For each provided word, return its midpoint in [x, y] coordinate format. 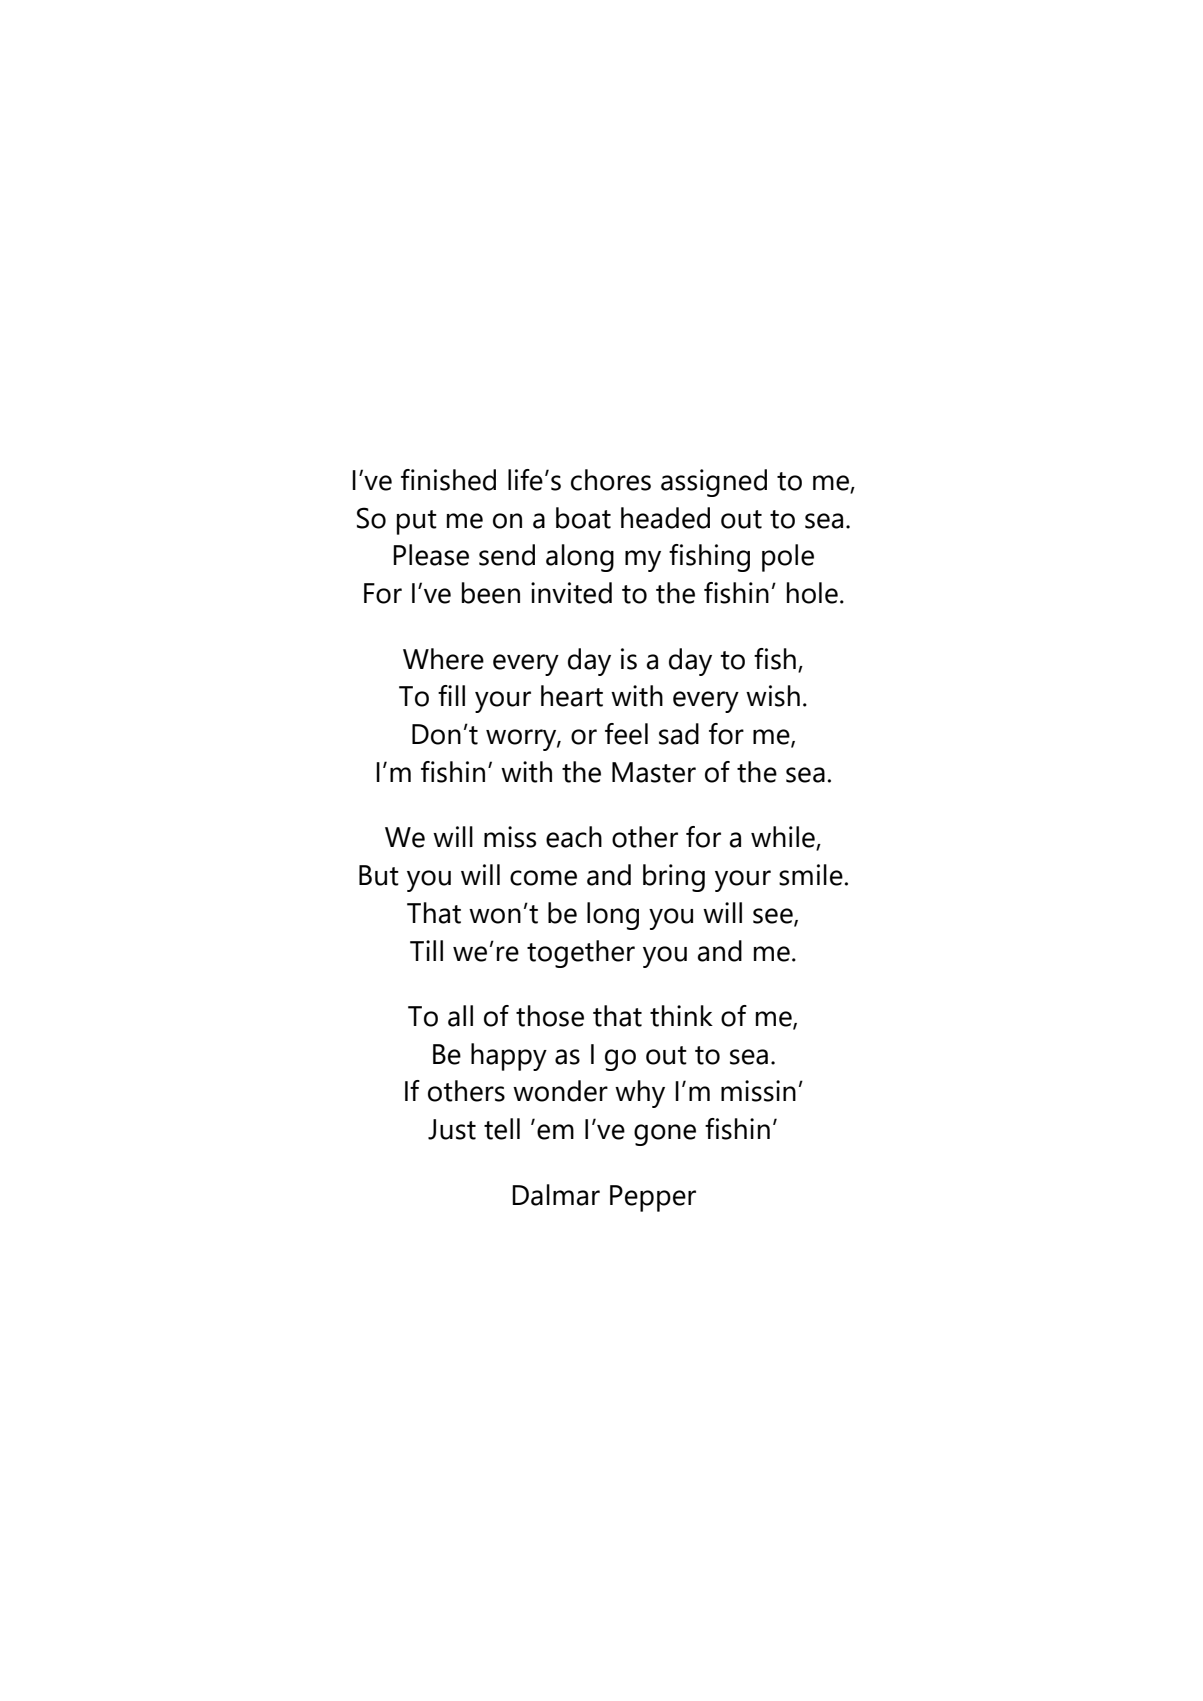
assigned [714, 483]
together [581, 954]
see [774, 917]
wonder [560, 1091]
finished [448, 480]
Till [426, 950]
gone [665, 1135]
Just [452, 1129]
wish [773, 696]
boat [583, 518]
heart [572, 696]
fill [451, 695]
